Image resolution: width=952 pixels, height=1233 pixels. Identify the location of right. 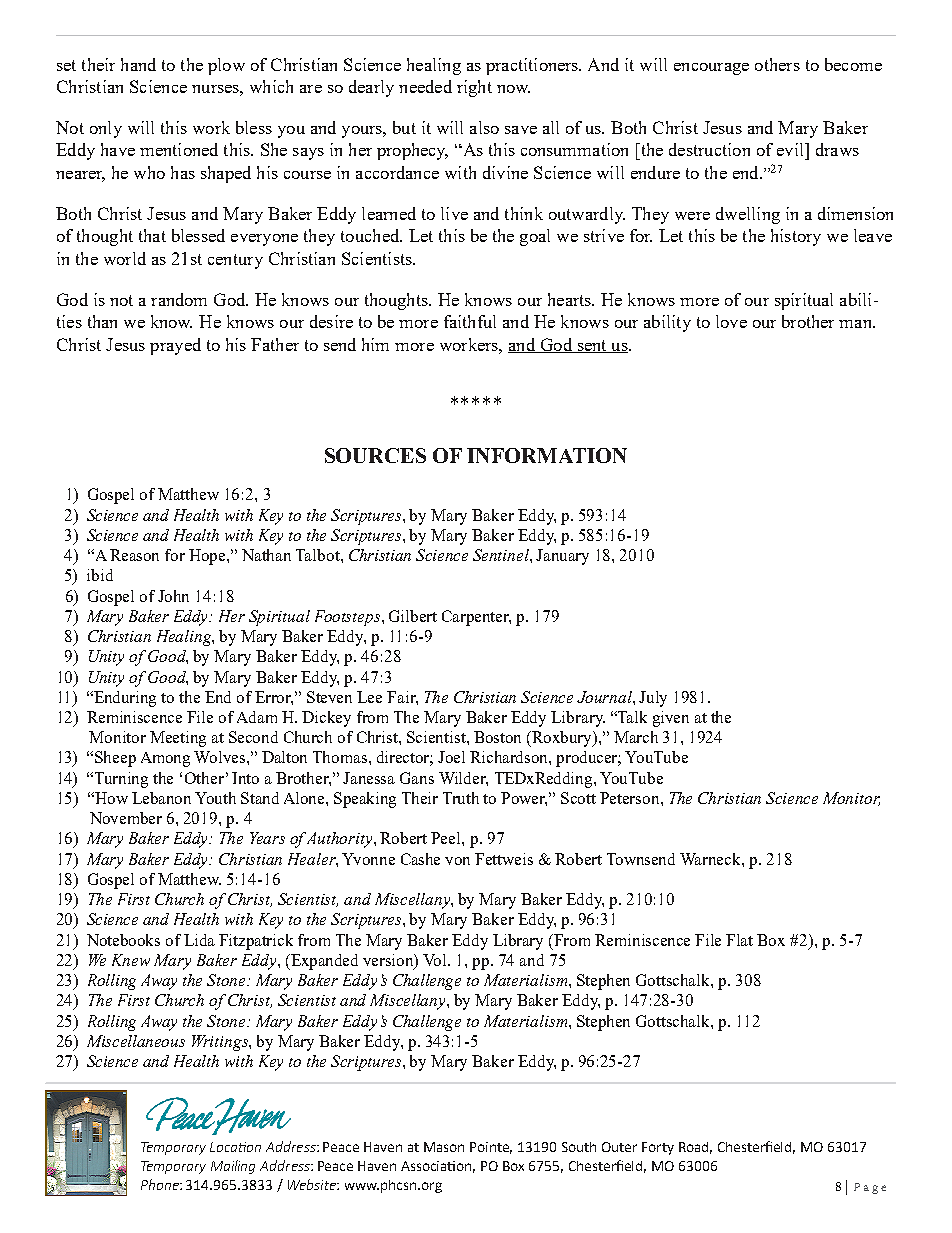
(474, 88).
